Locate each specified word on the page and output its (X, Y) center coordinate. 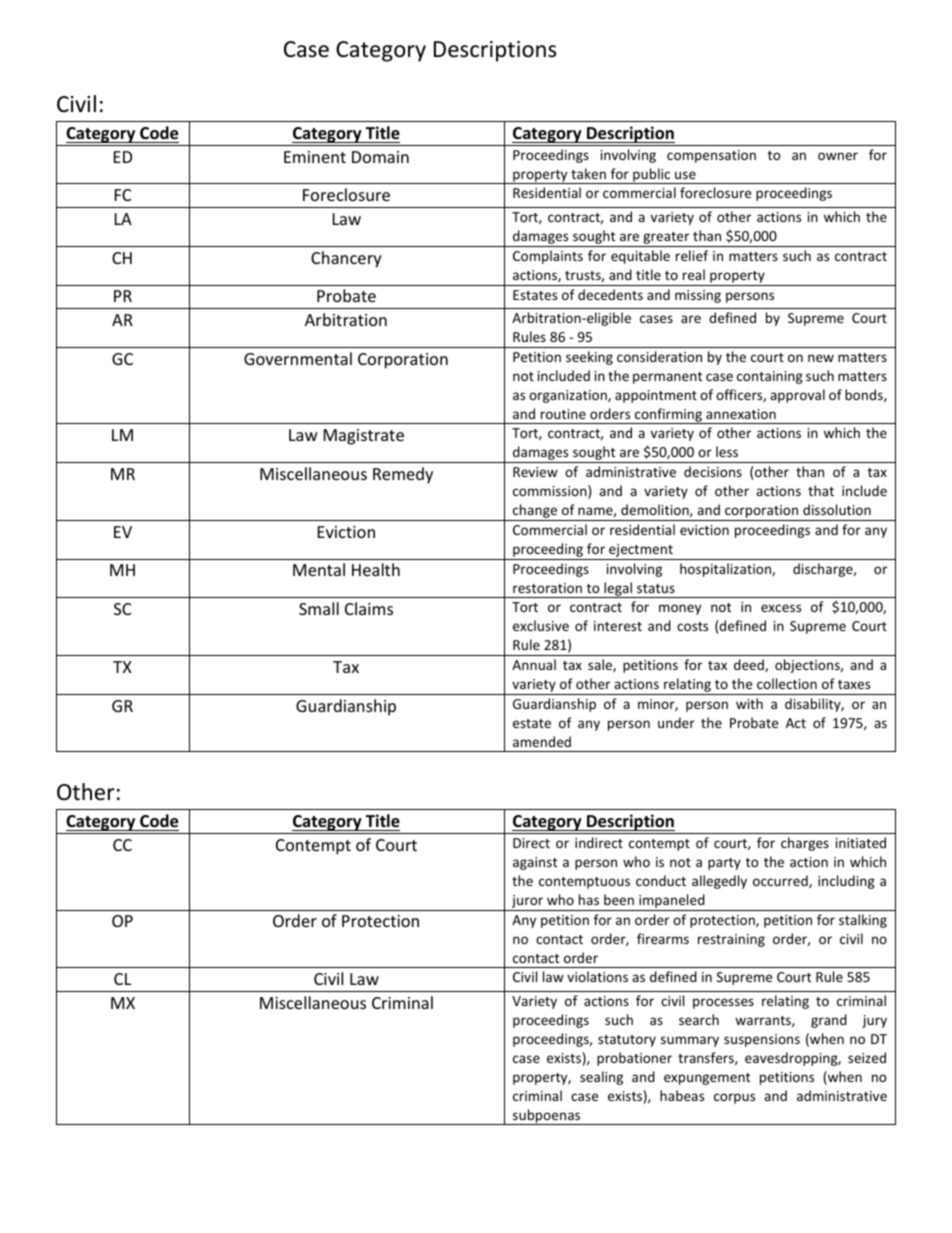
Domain (380, 157)
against (535, 863)
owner (838, 156)
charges (805, 844)
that (821, 490)
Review (535, 472)
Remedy (403, 475)
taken (588, 173)
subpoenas (547, 1117)
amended (542, 741)
